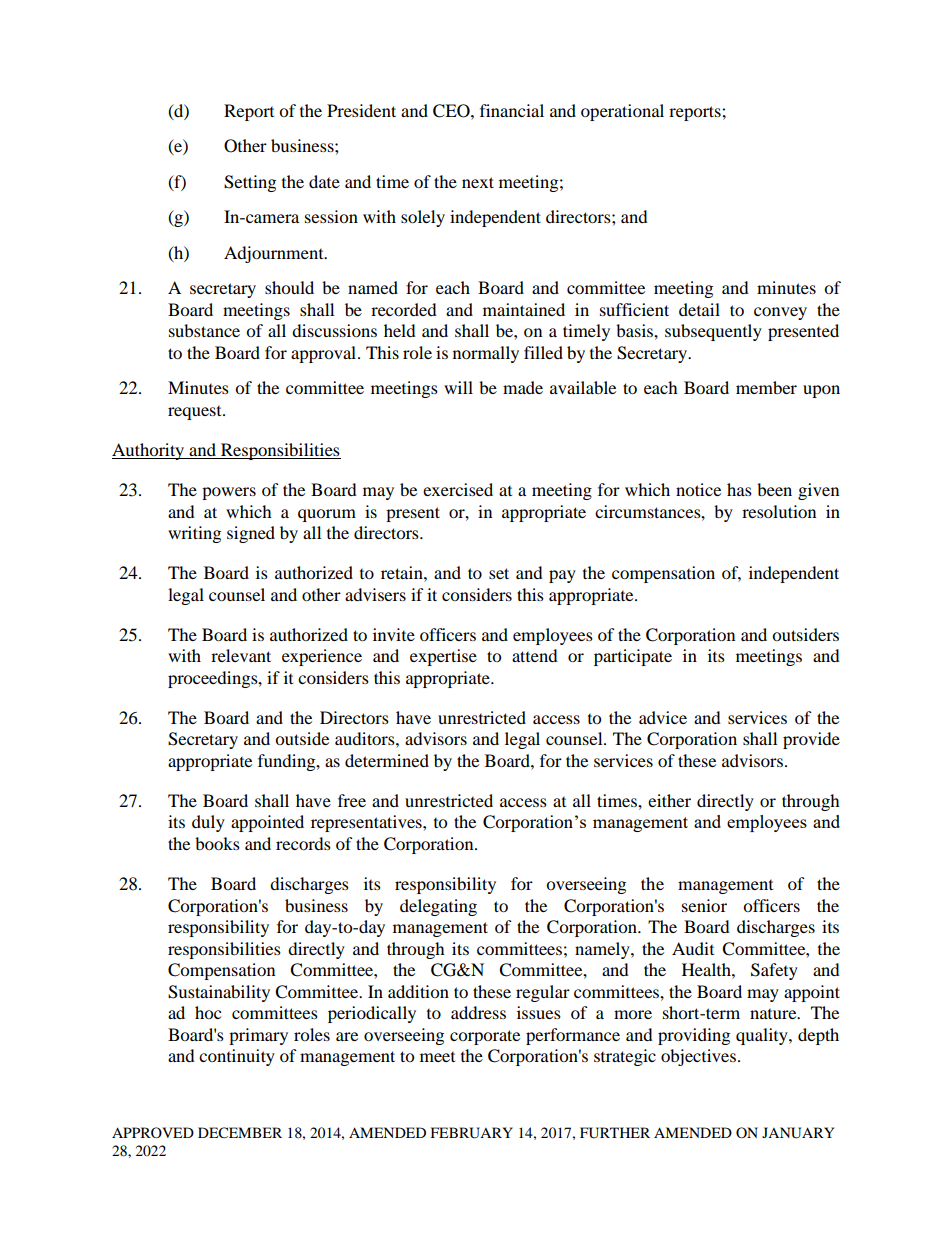 This document has width=952, height=1233. What do you see at coordinates (438, 907) in the document?
I see `delegating` at bounding box center [438, 907].
